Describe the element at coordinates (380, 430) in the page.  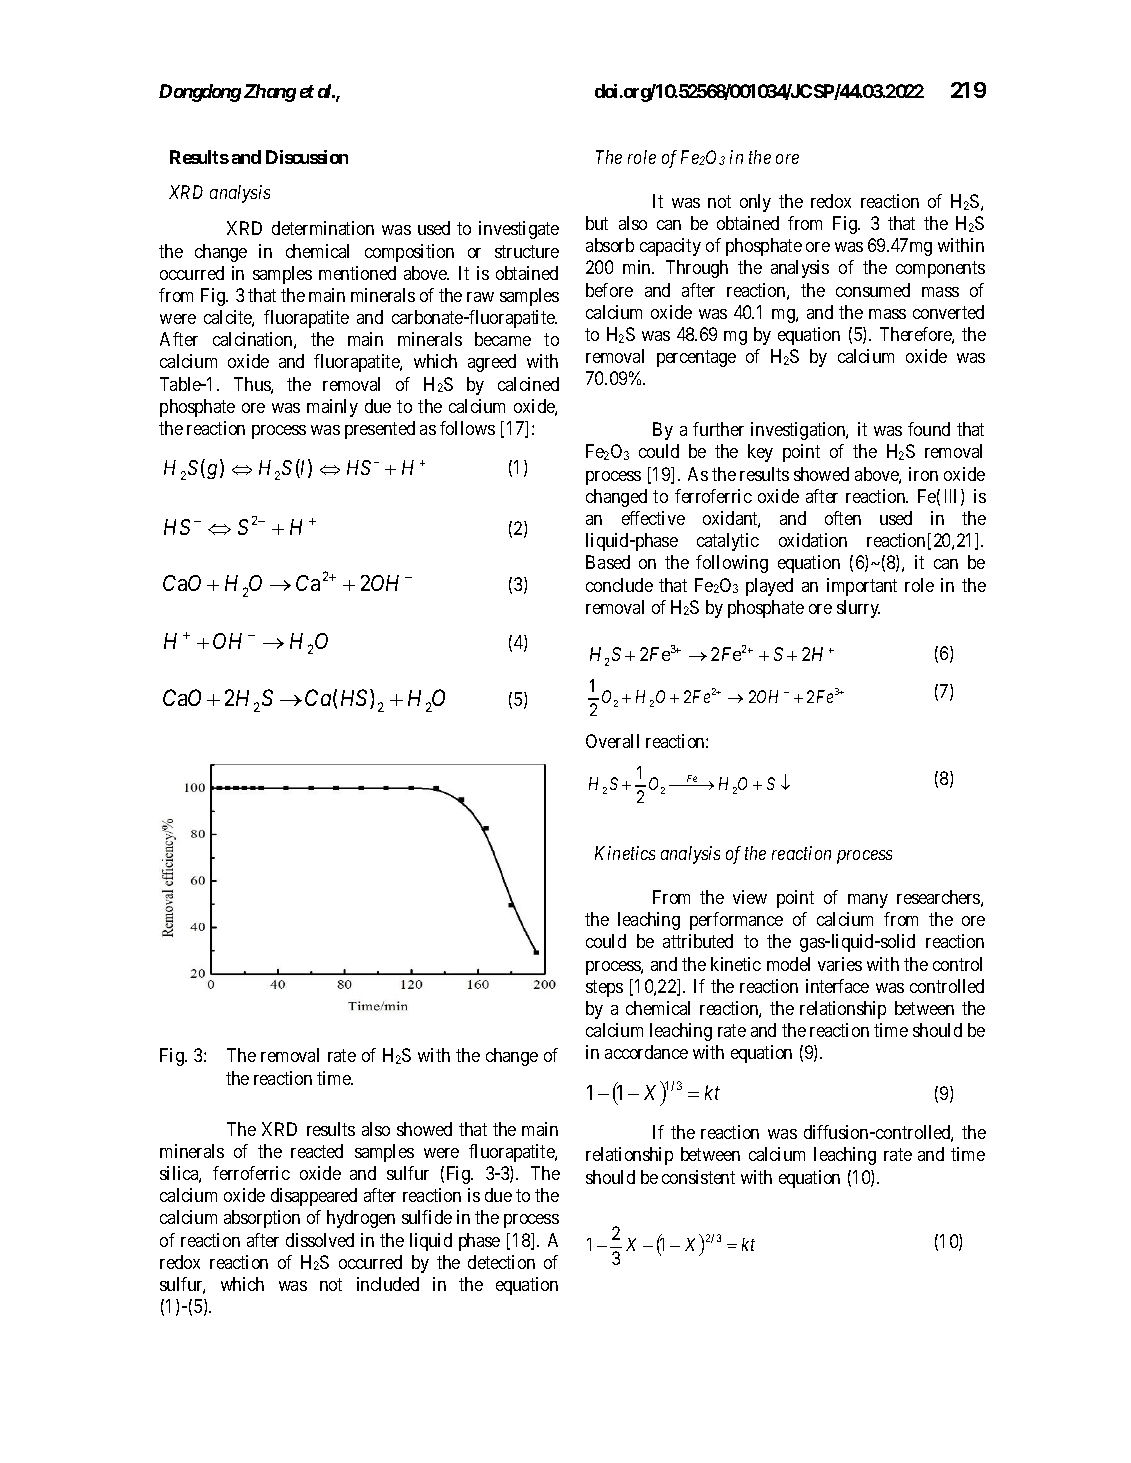
I see `presented` at that location.
